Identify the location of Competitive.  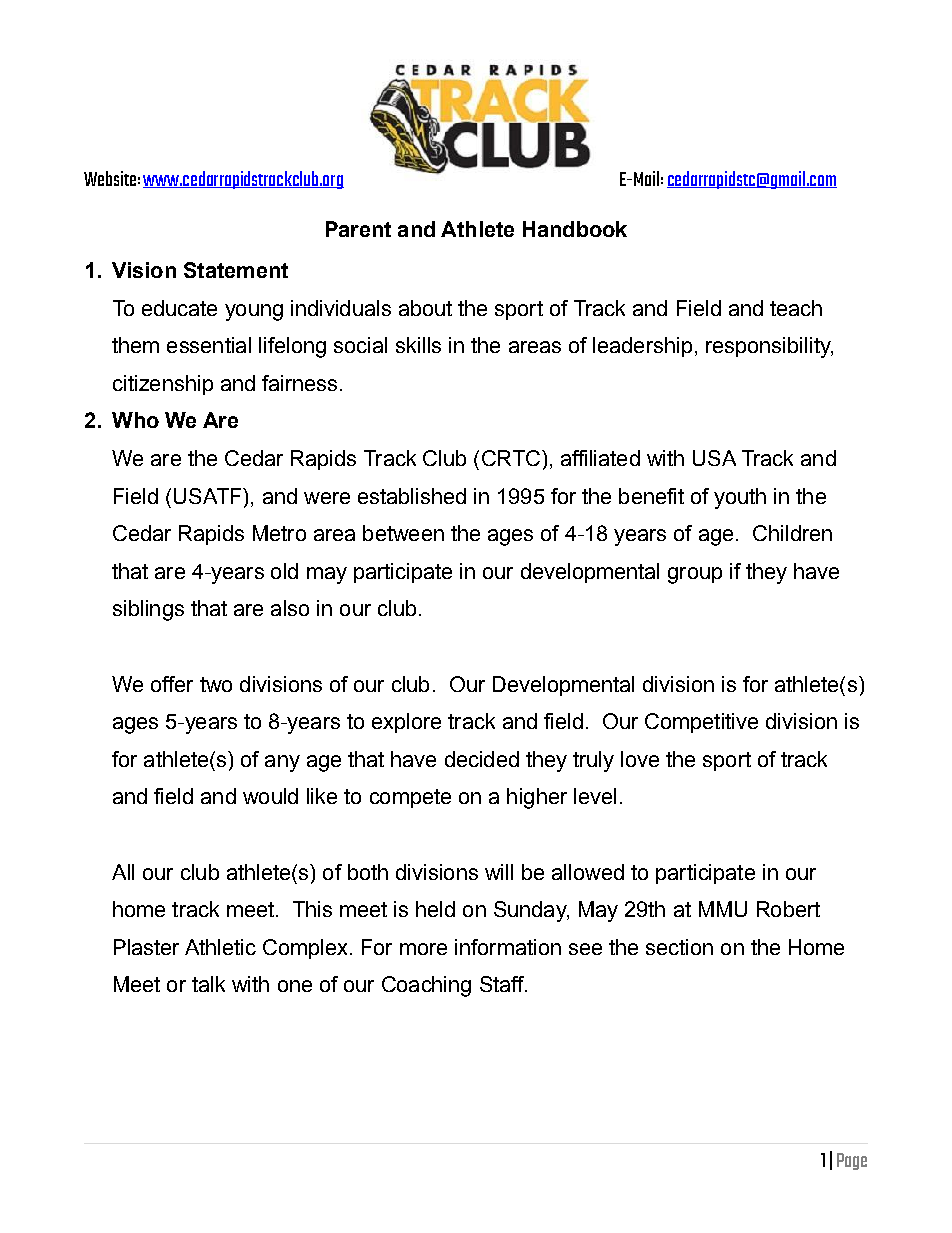
(701, 723).
